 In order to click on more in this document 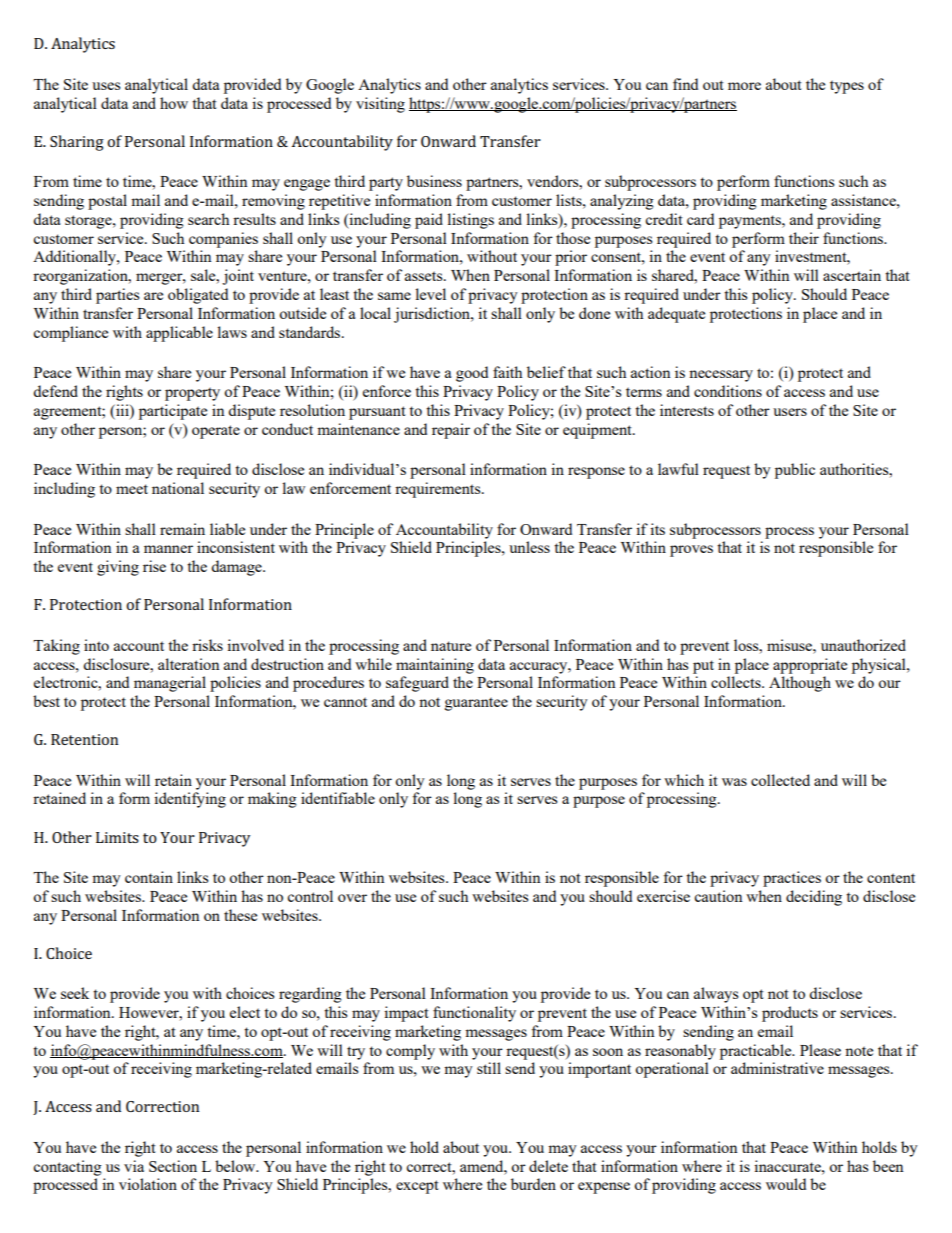, I will do `click(744, 86)`.
